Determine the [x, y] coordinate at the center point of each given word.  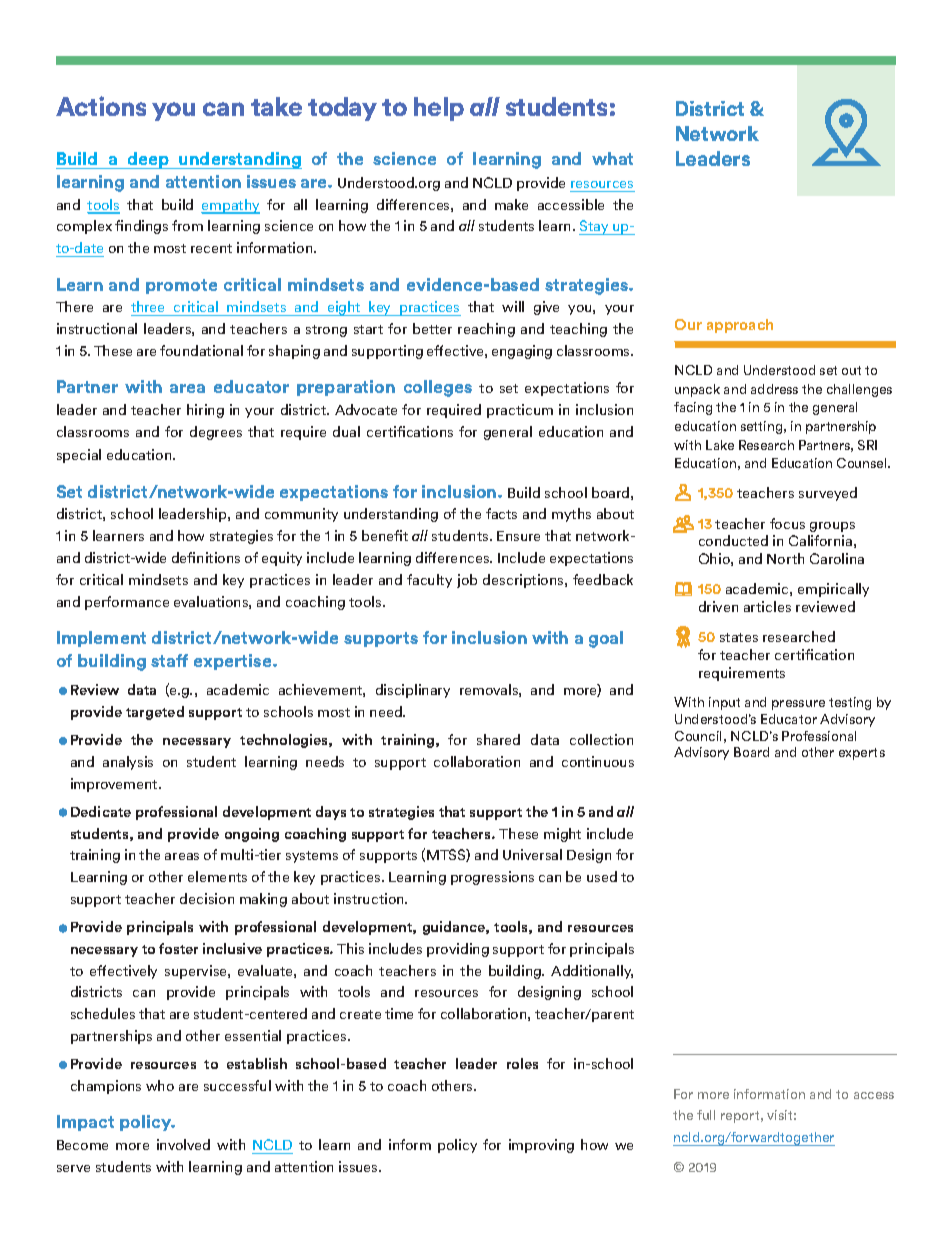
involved [183, 1144]
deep [148, 160]
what [612, 158]
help [439, 109]
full [706, 1115]
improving [541, 1146]
